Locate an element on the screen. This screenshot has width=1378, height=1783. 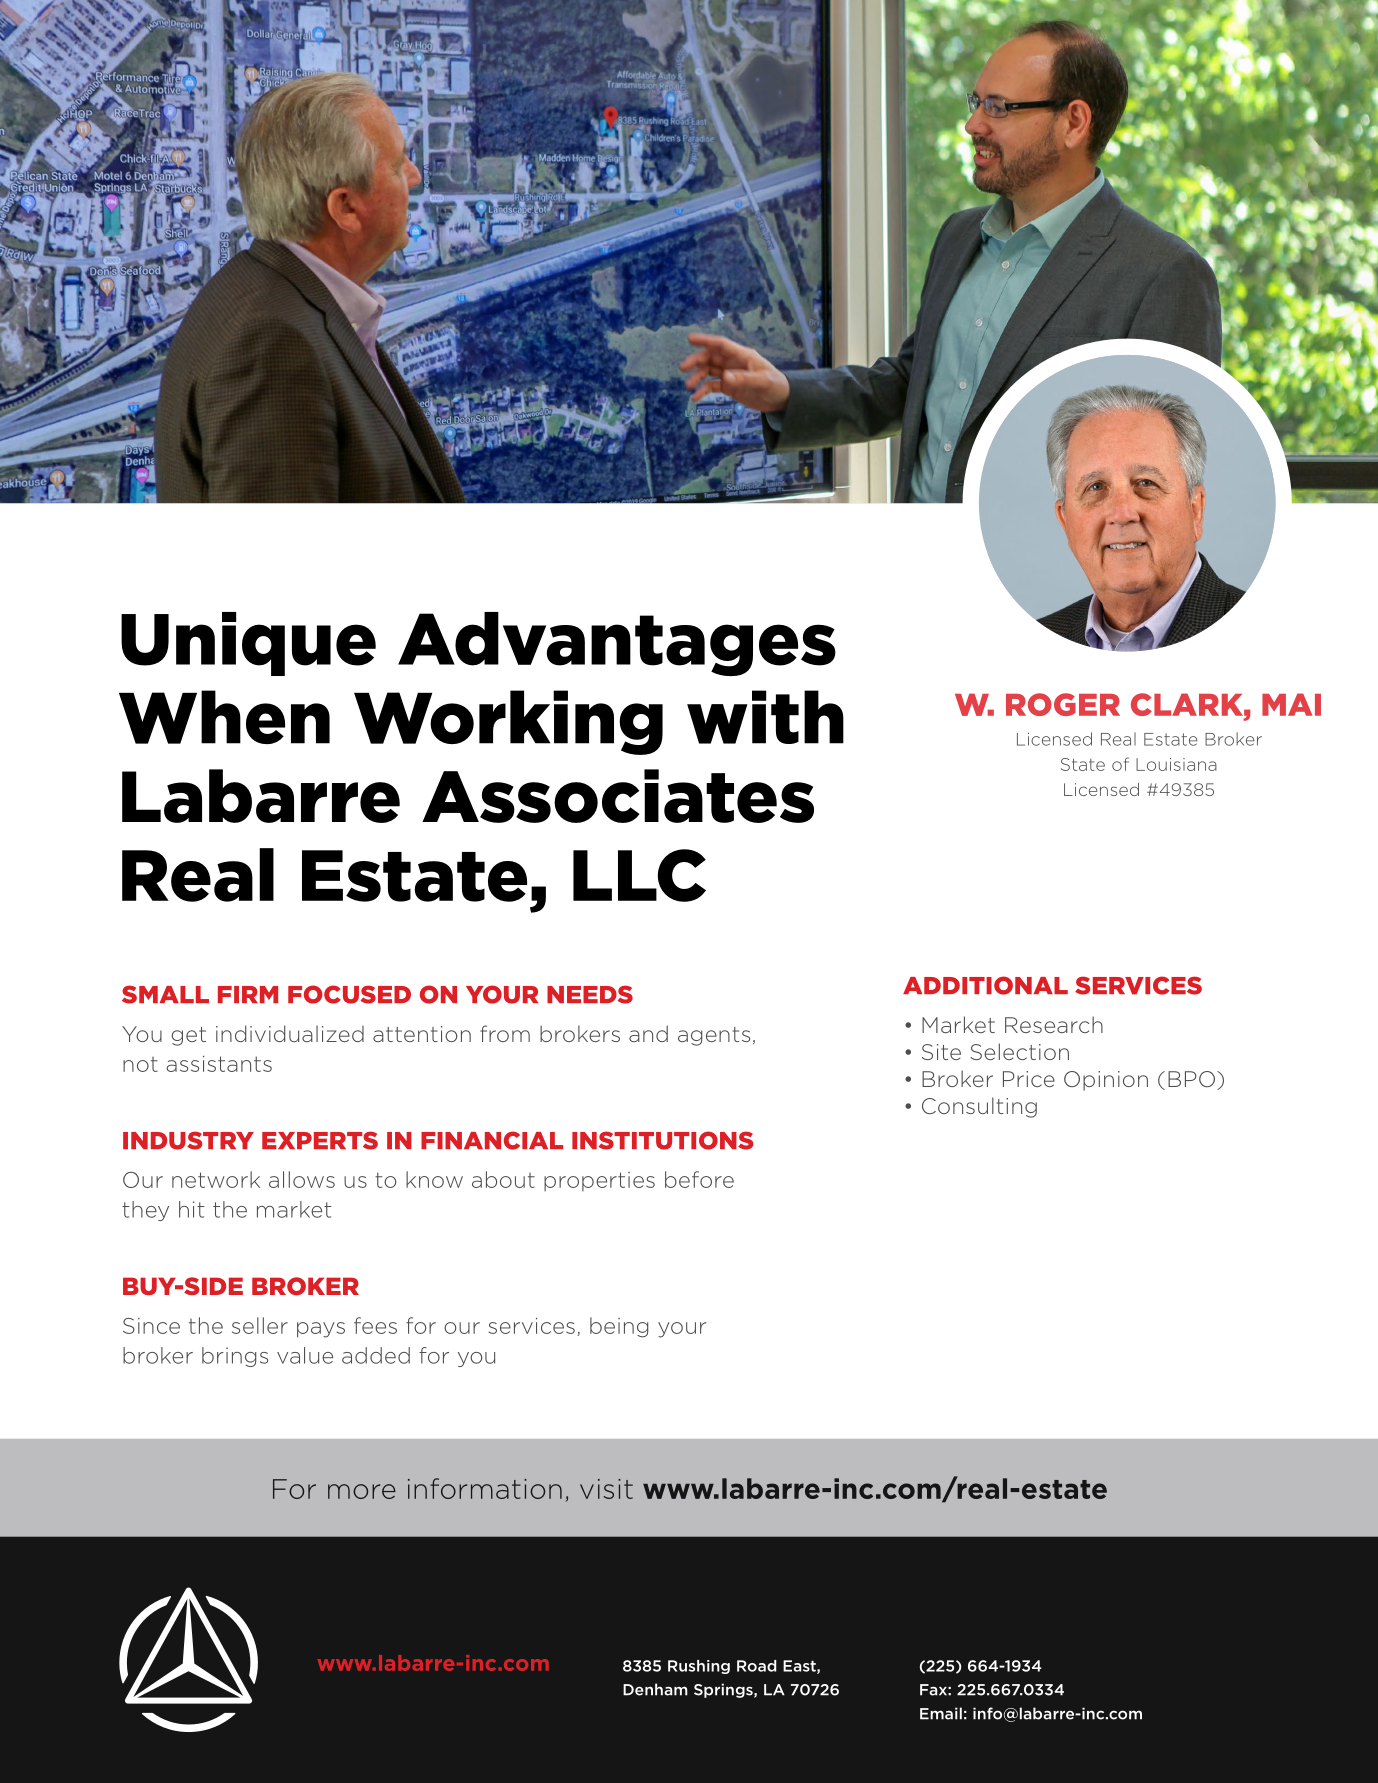
brings is located at coordinates (235, 1357).
